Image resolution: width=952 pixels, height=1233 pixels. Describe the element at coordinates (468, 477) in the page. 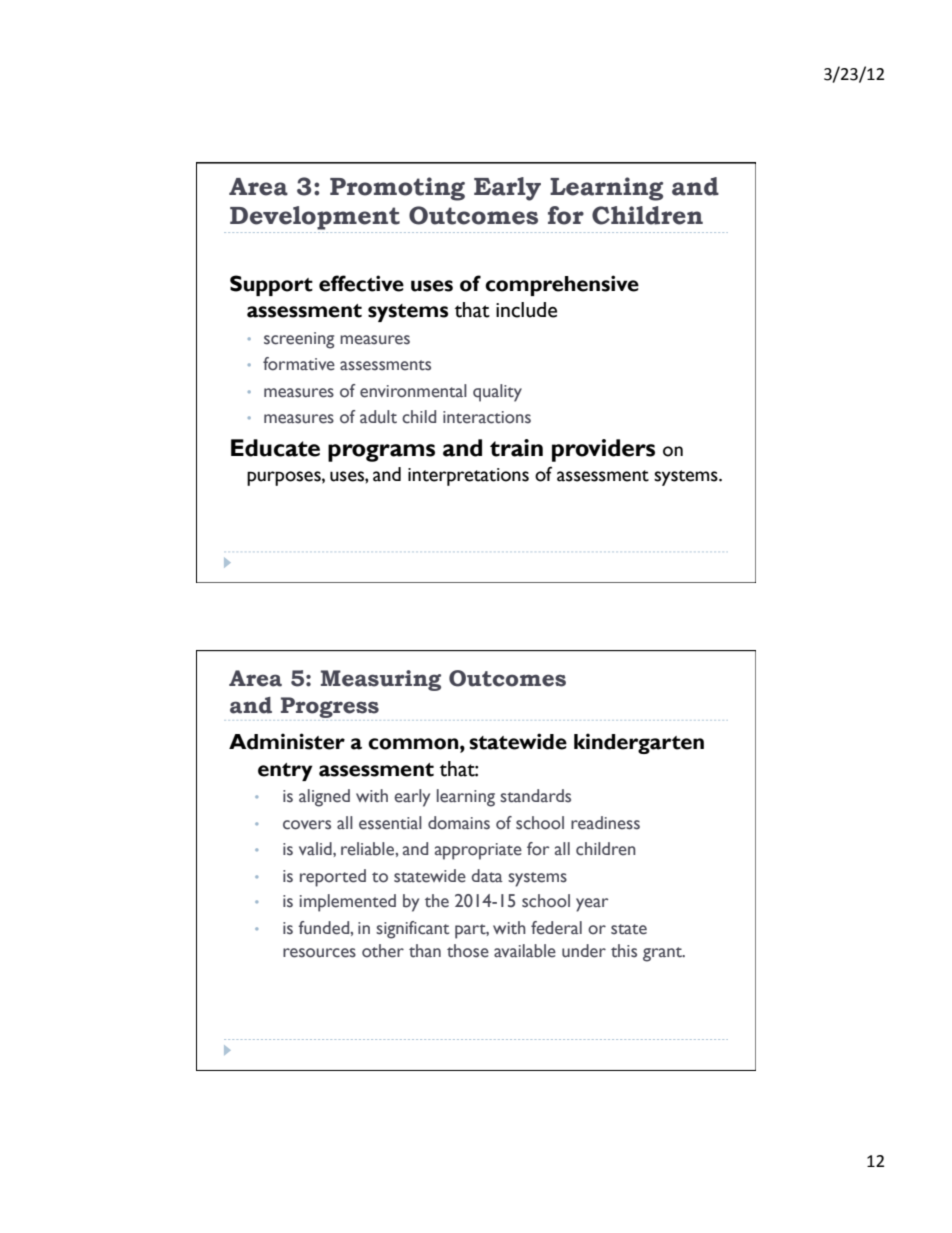

I see `interpretations` at that location.
